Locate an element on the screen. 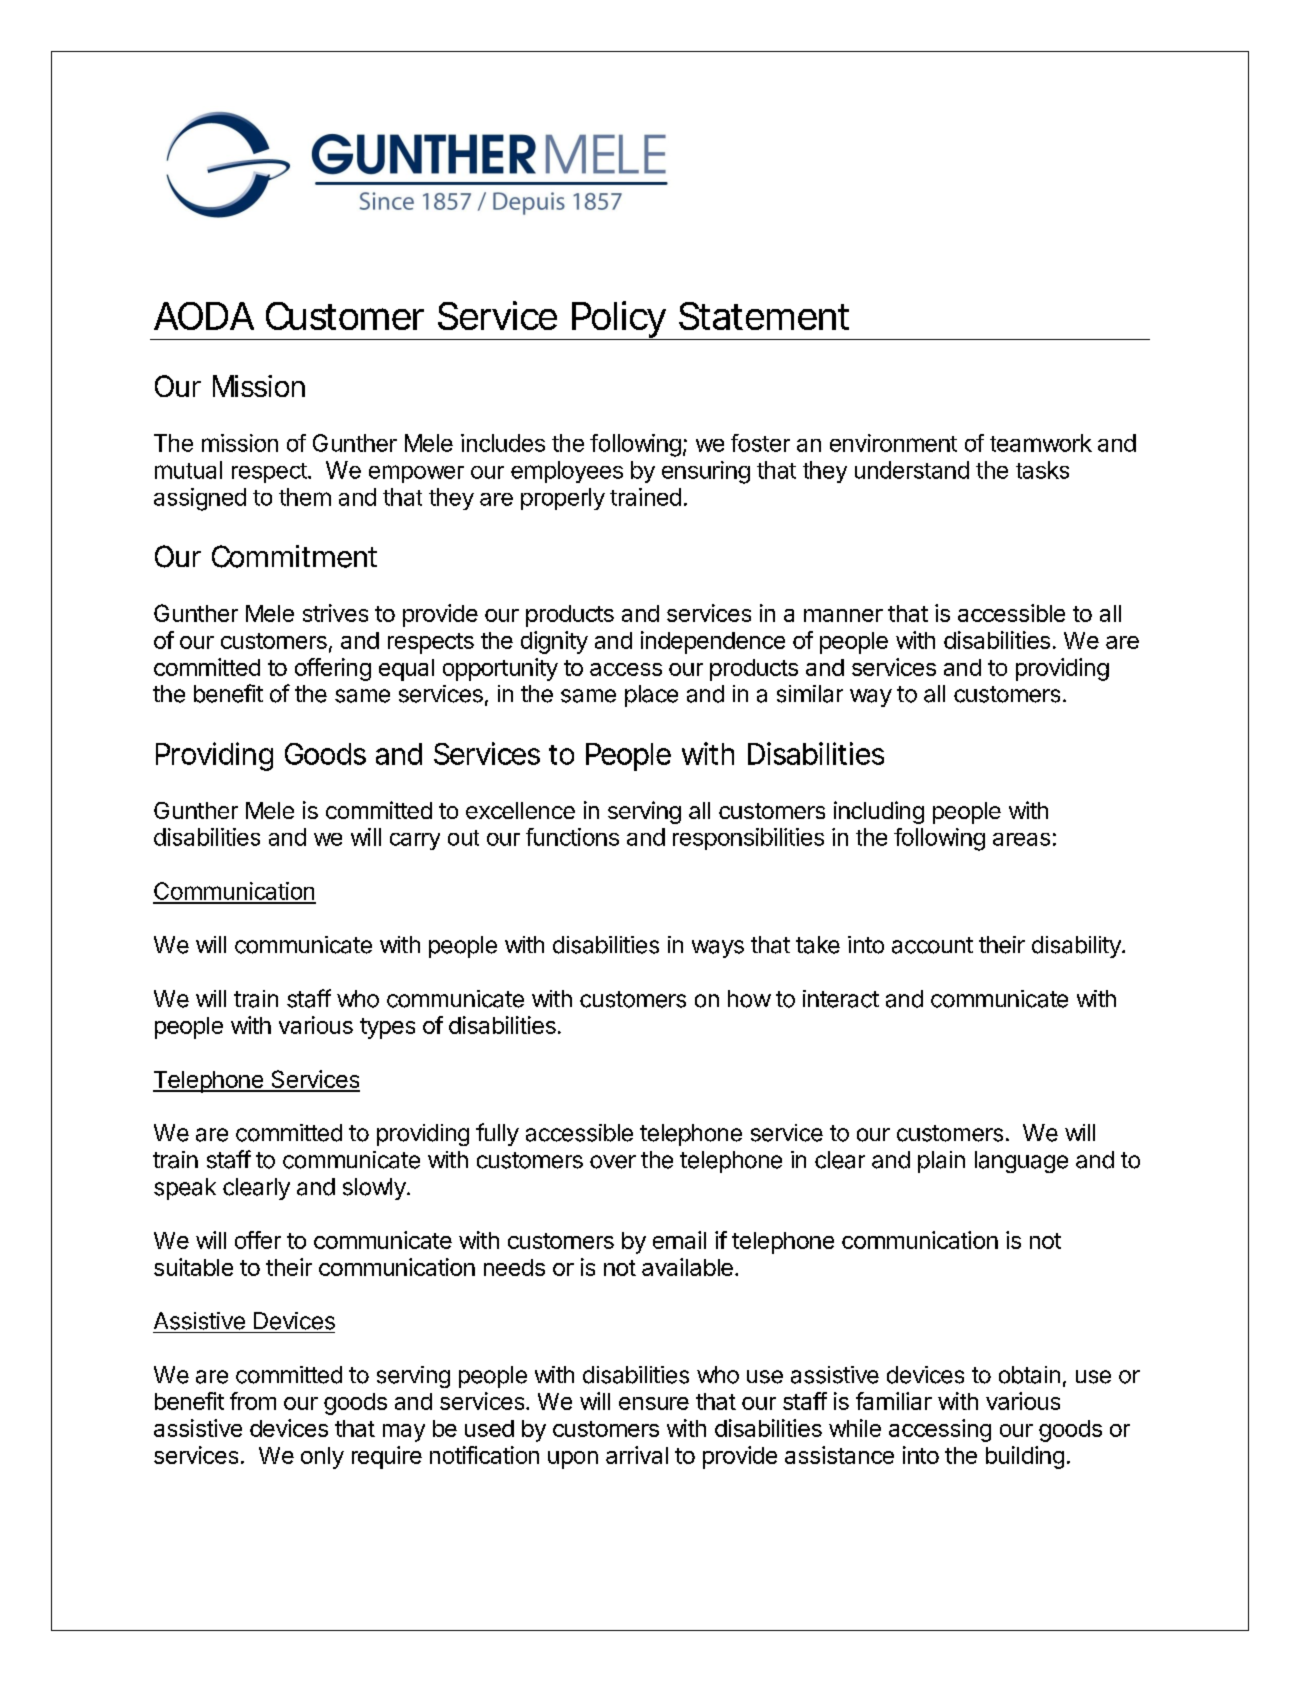 This screenshot has height=1682, width=1300. email is located at coordinates (679, 1240).
